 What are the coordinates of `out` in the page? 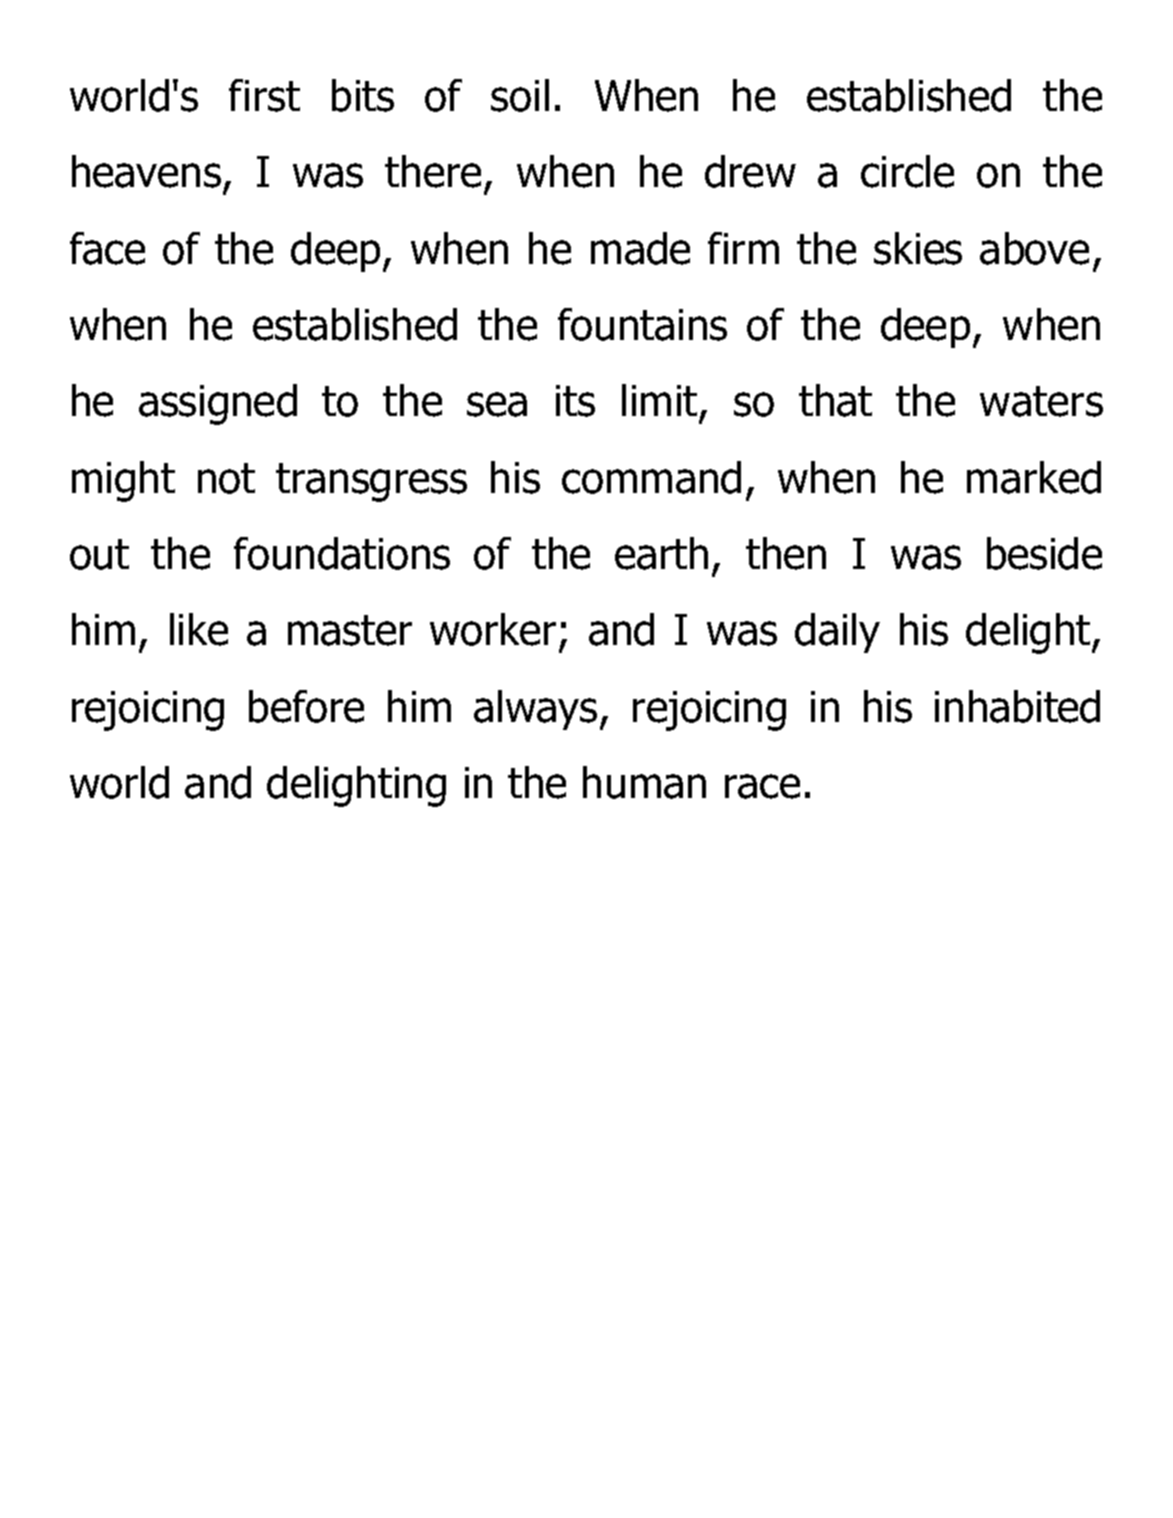 It's located at (99, 554).
